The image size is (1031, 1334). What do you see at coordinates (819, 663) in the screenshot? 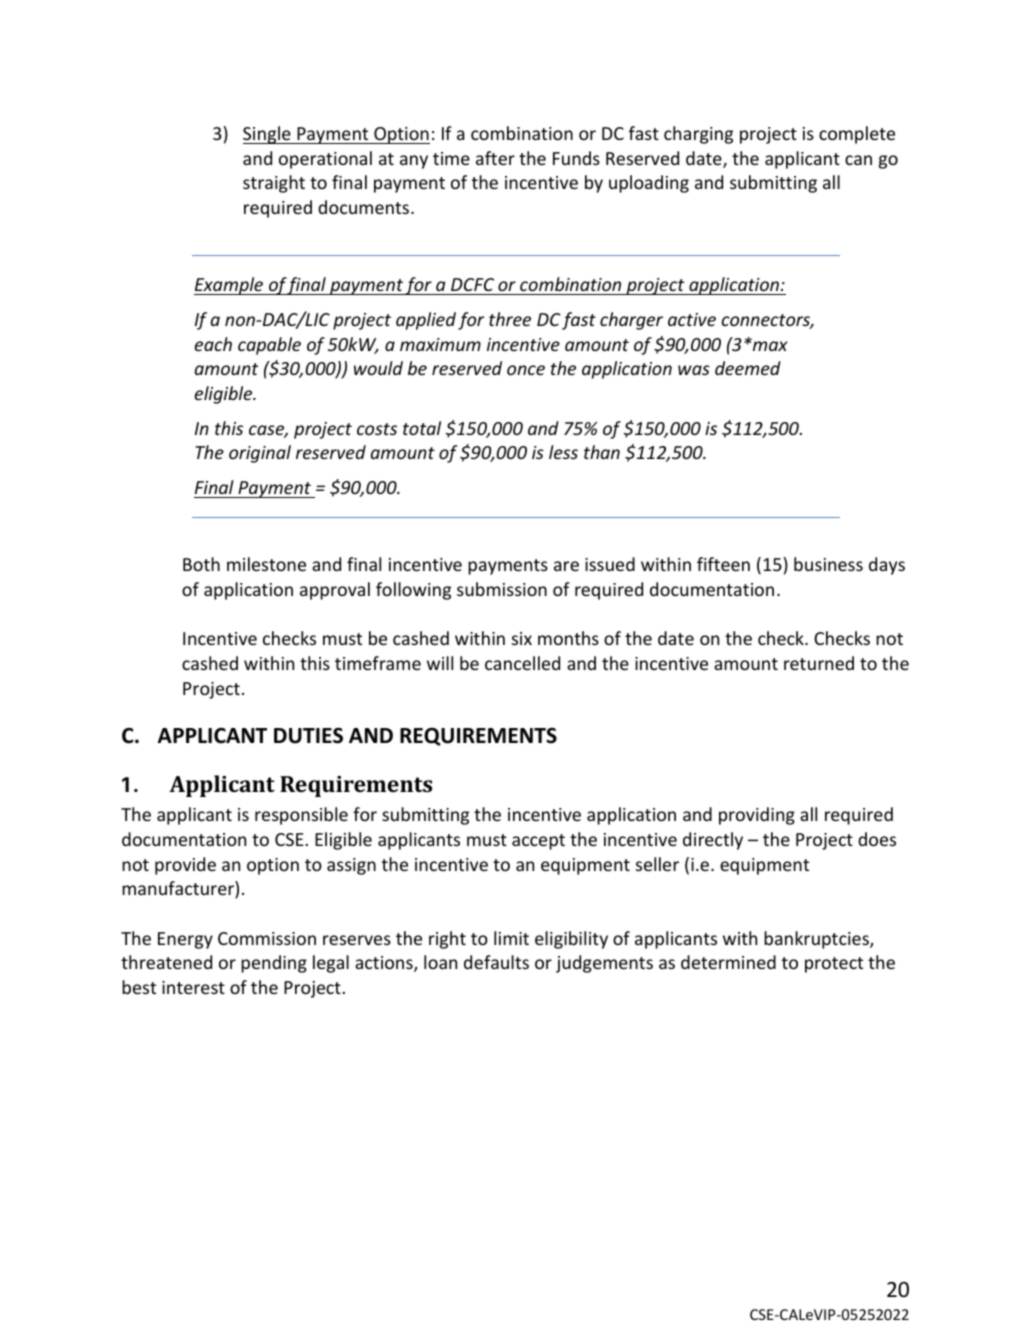
I see `returned` at bounding box center [819, 663].
